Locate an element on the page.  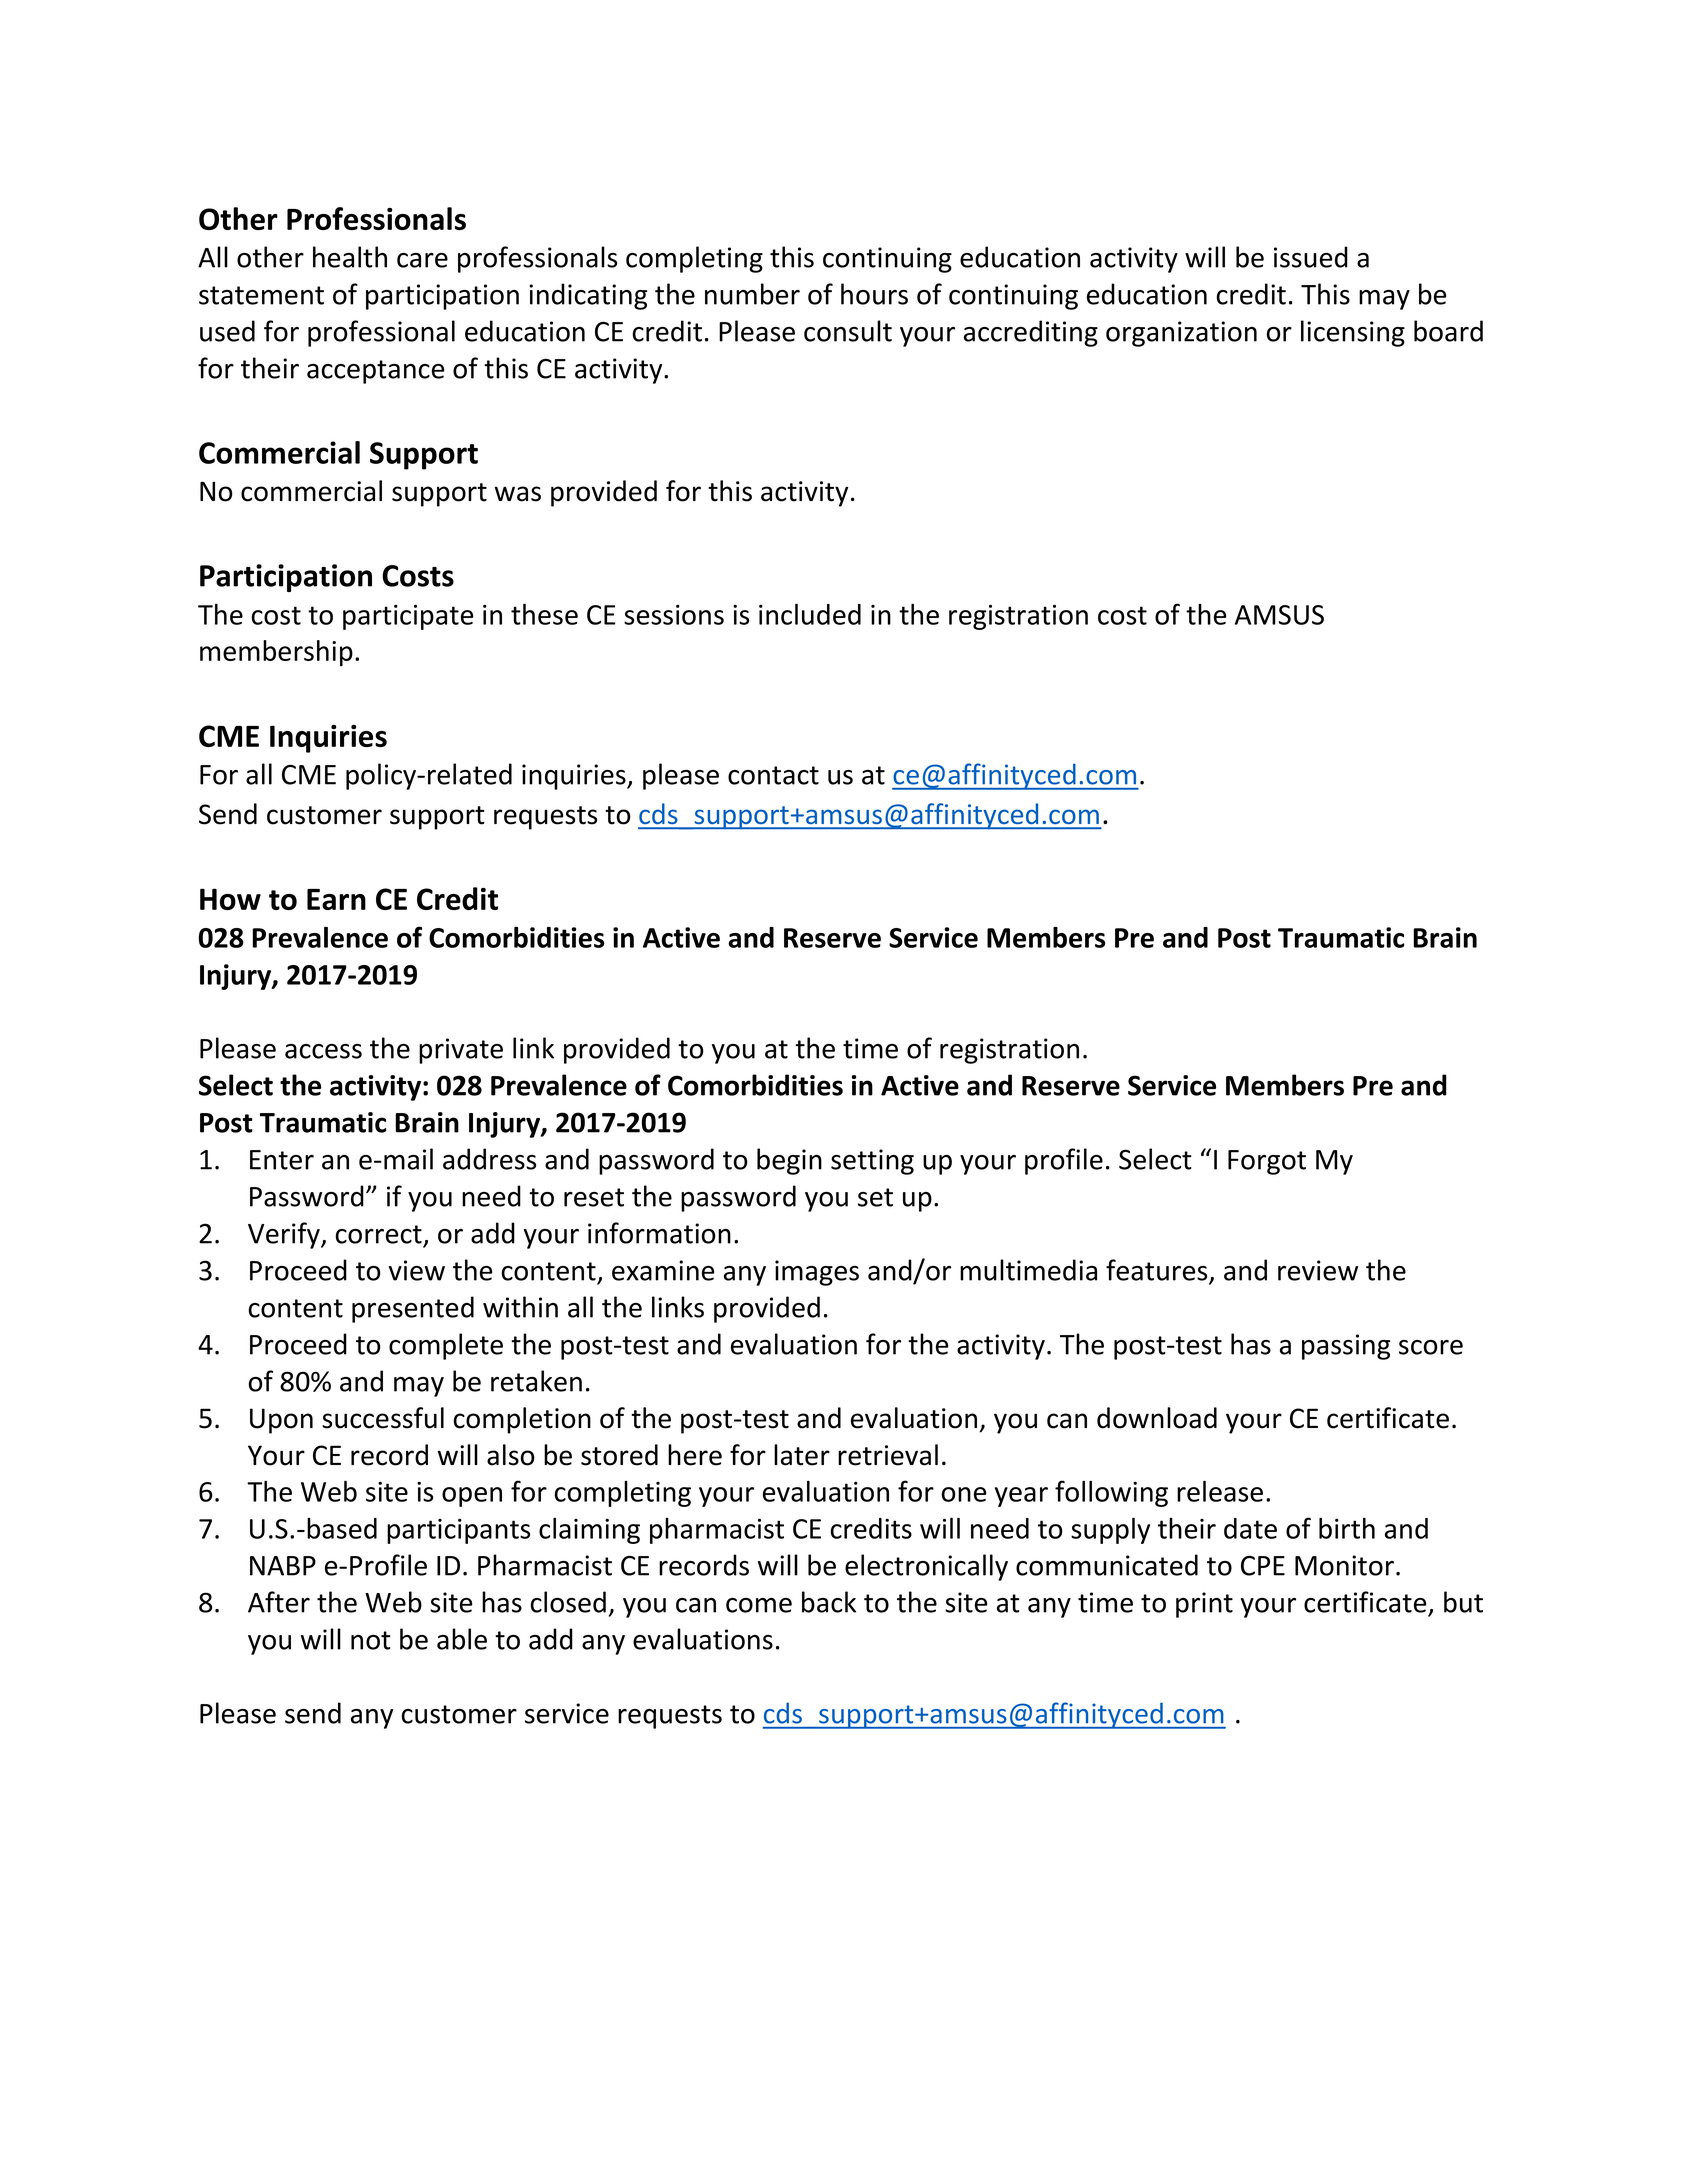
back is located at coordinates (829, 1602).
